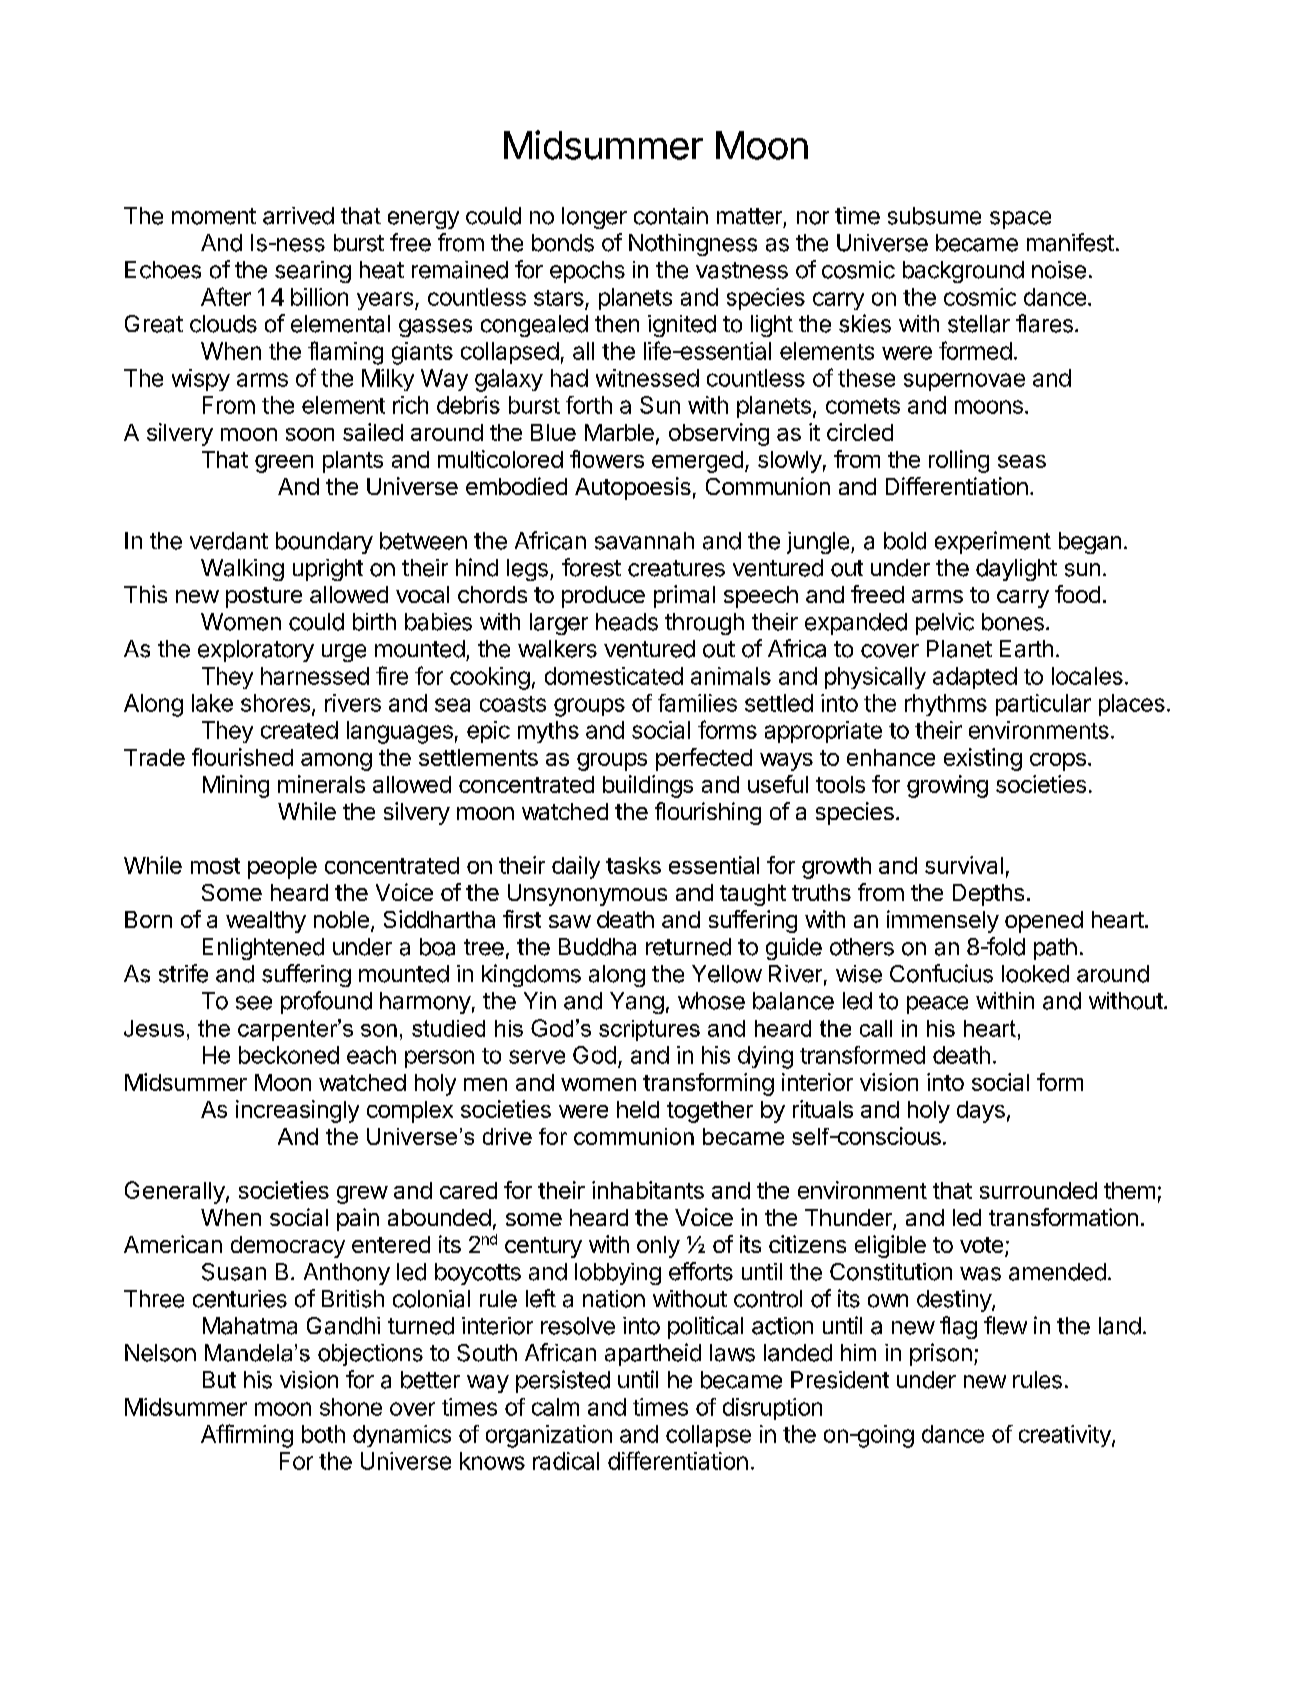  What do you see at coordinates (313, 272) in the document?
I see `searing` at bounding box center [313, 272].
